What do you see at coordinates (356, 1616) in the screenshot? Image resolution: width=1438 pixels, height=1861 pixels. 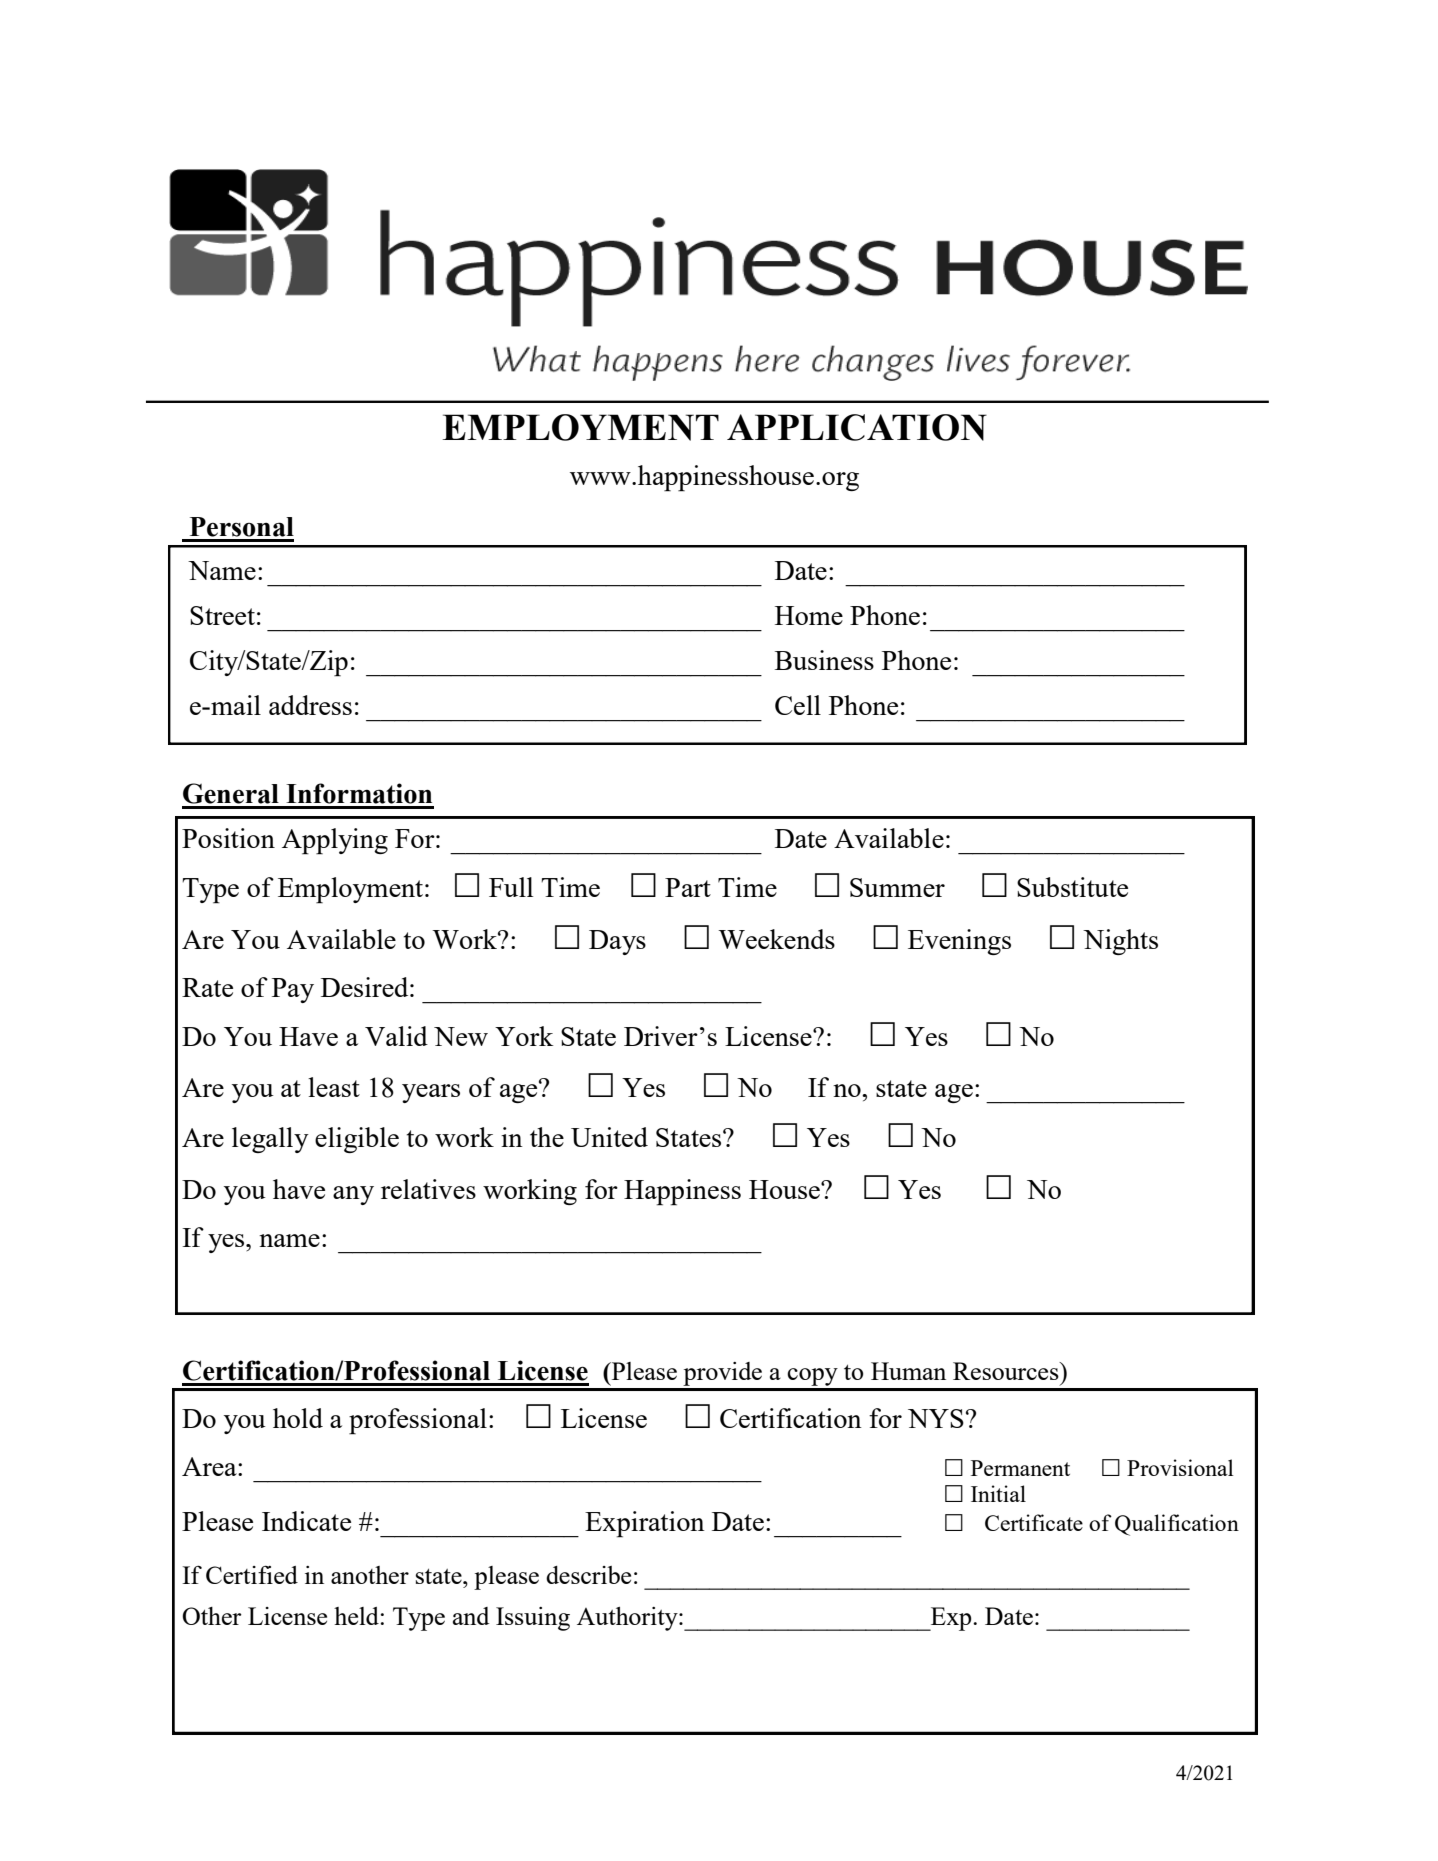 I see `held` at bounding box center [356, 1616].
